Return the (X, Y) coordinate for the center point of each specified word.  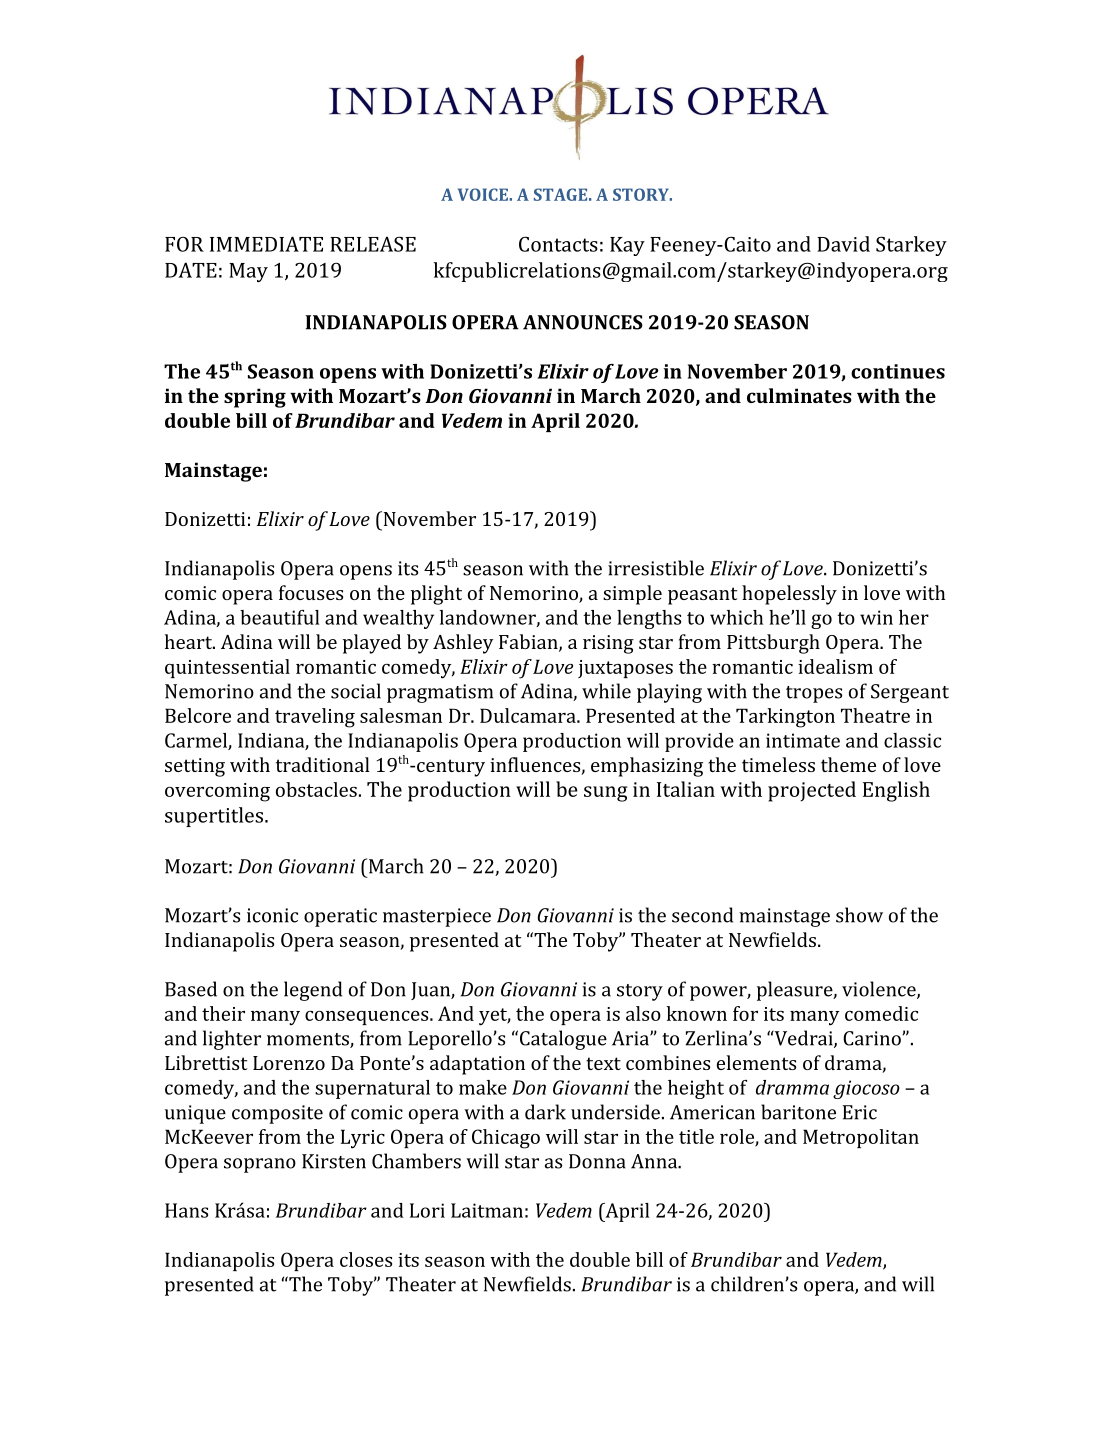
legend (313, 991)
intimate (803, 740)
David (843, 244)
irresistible (656, 568)
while (606, 691)
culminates (799, 395)
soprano (260, 1165)
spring (255, 398)
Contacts (558, 244)
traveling (315, 718)
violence (880, 990)
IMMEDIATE (266, 244)
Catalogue (563, 1040)
